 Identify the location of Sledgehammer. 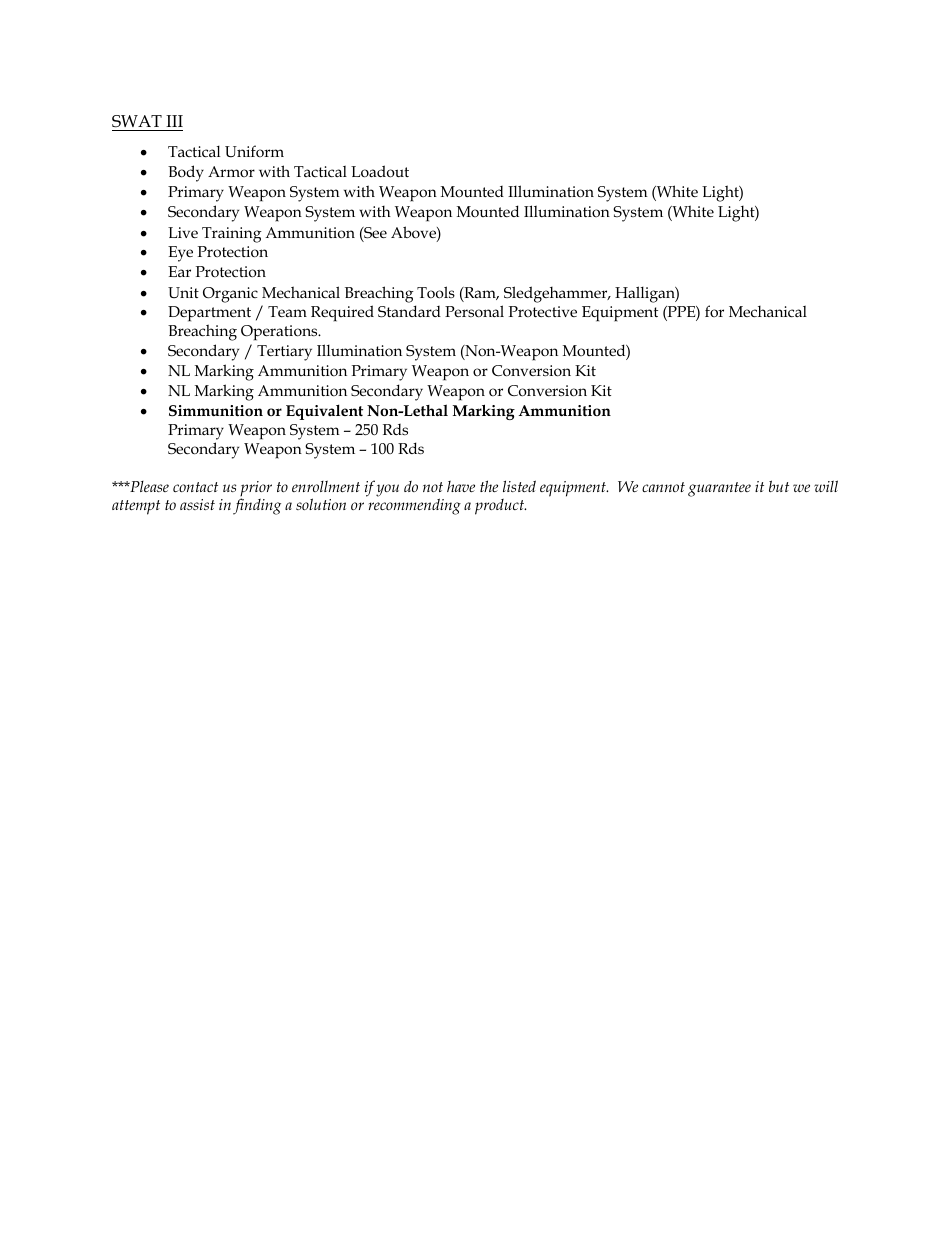
(557, 294).
